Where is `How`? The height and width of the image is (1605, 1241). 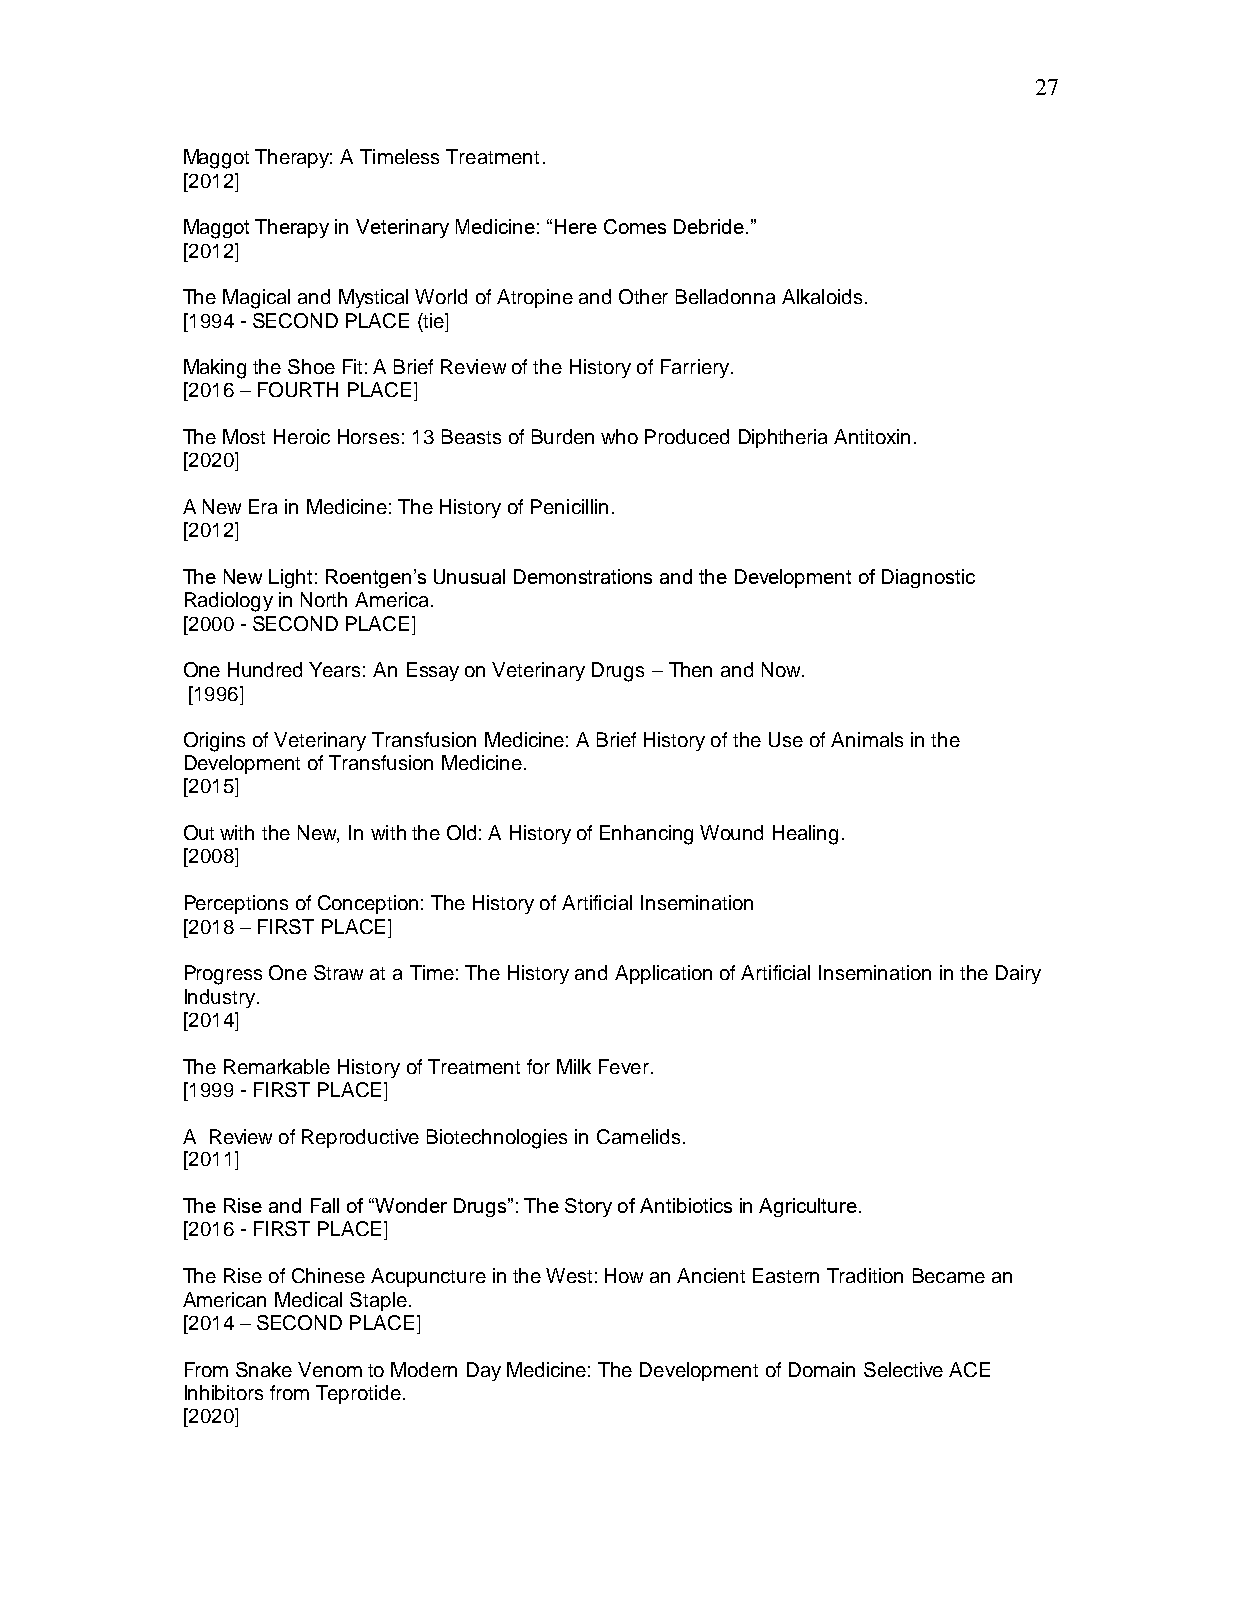 How is located at coordinates (624, 1275).
